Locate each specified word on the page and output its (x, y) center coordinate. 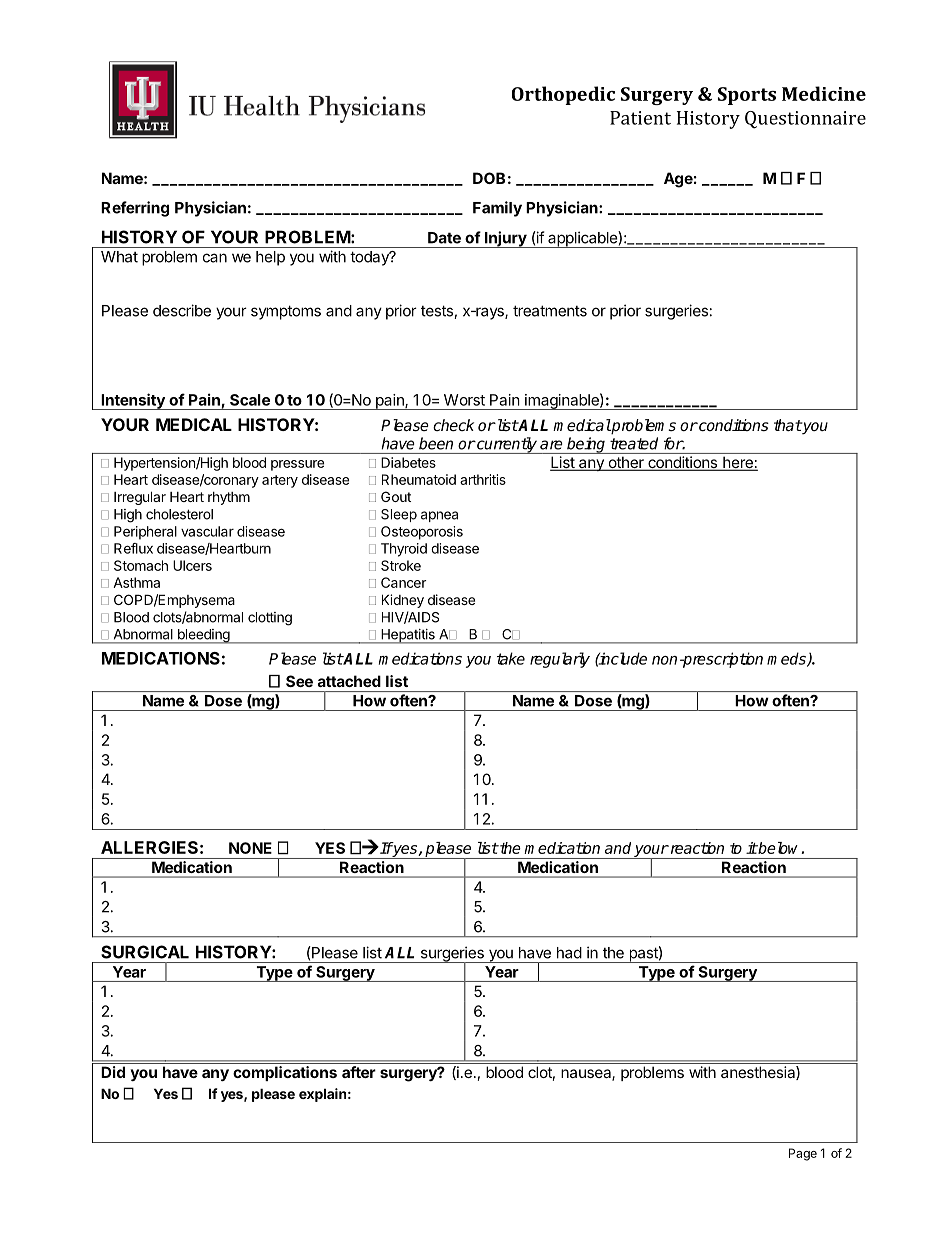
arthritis (483, 479)
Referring (135, 209)
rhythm (229, 498)
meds (787, 659)
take (511, 658)
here (738, 464)
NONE (250, 848)
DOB (489, 178)
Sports (747, 96)
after (359, 1072)
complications (285, 1073)
